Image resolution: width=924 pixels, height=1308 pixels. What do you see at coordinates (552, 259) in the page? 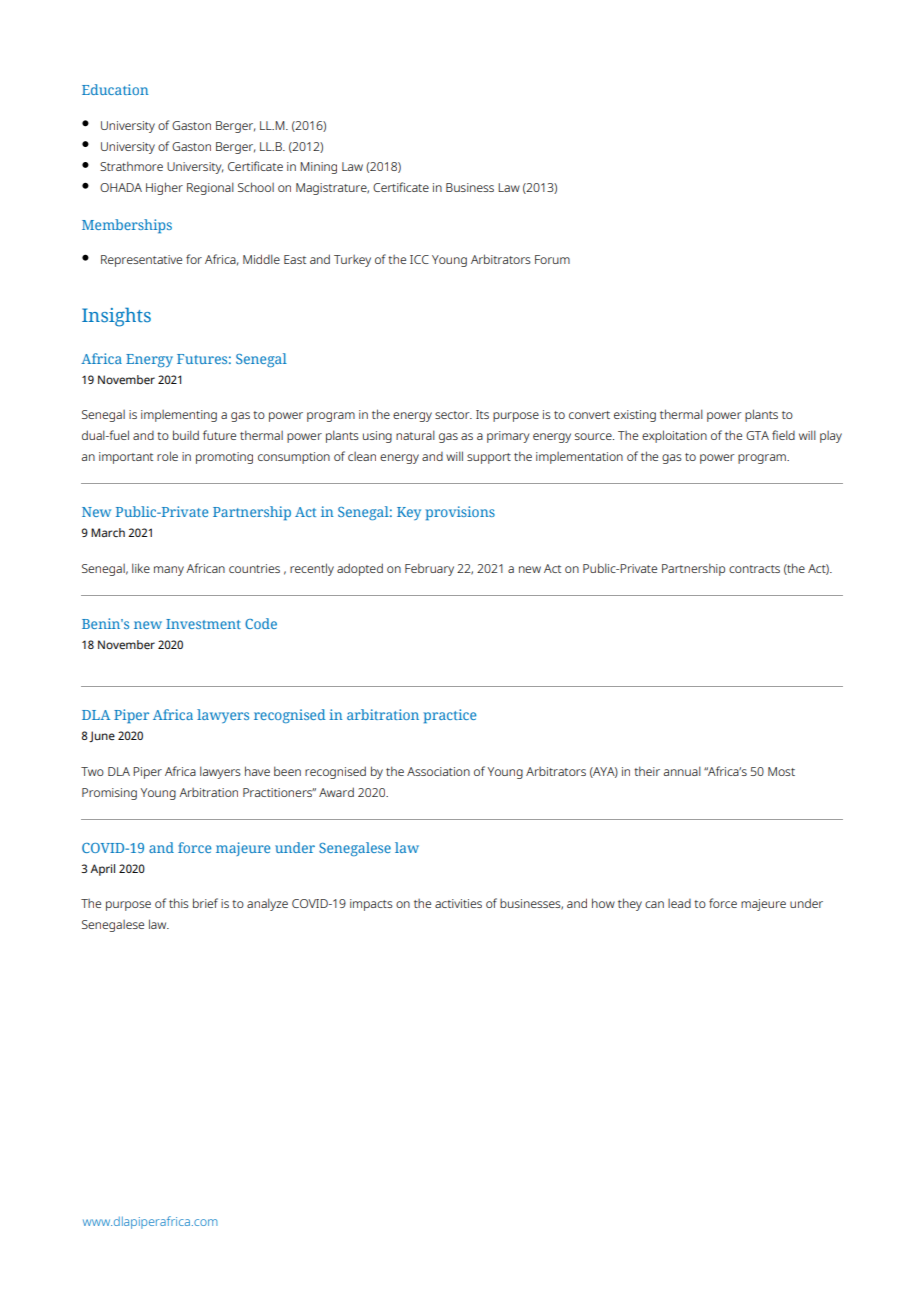
I see `Forum` at bounding box center [552, 259].
